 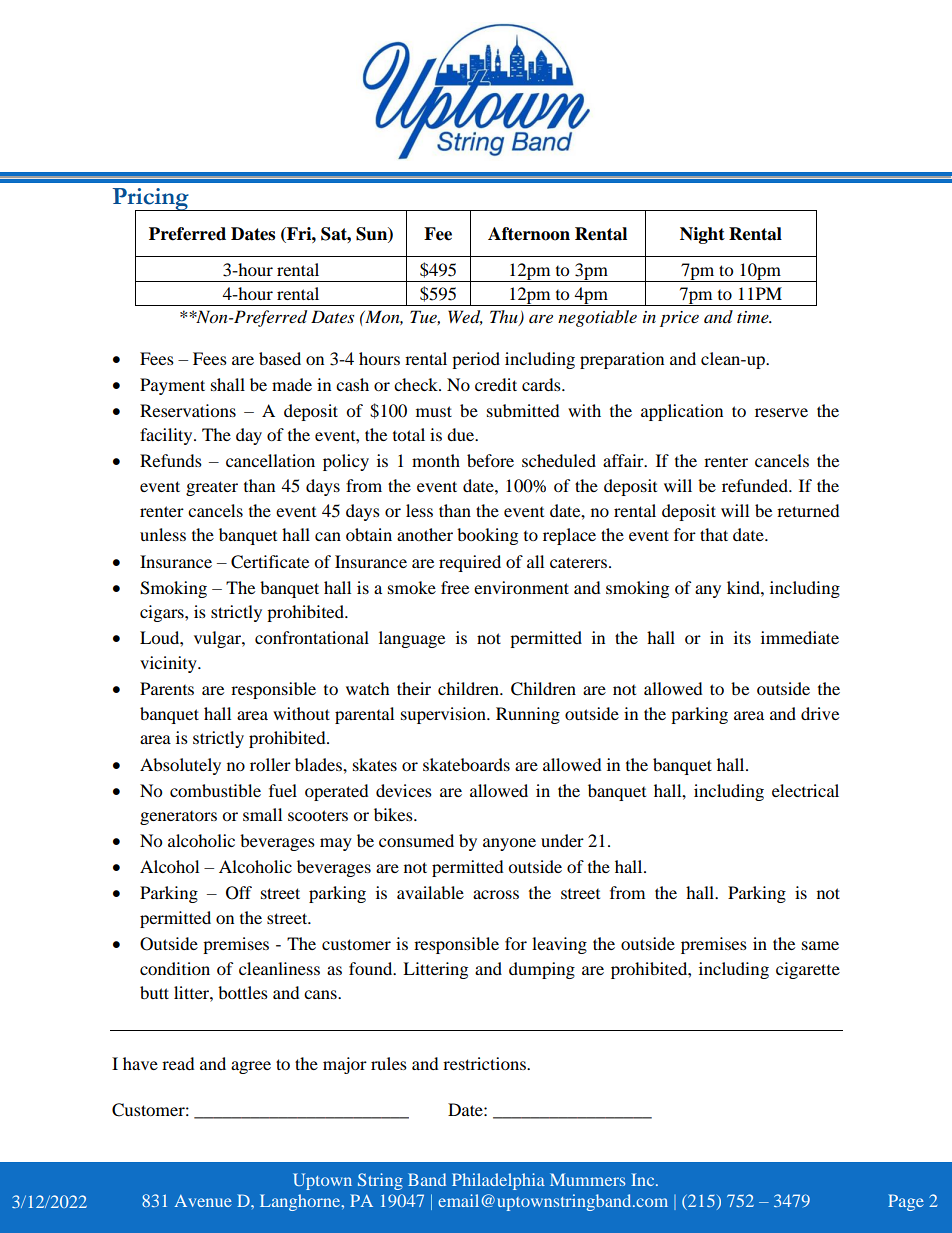 What do you see at coordinates (756, 485) in the screenshot?
I see `refunded` at bounding box center [756, 485].
